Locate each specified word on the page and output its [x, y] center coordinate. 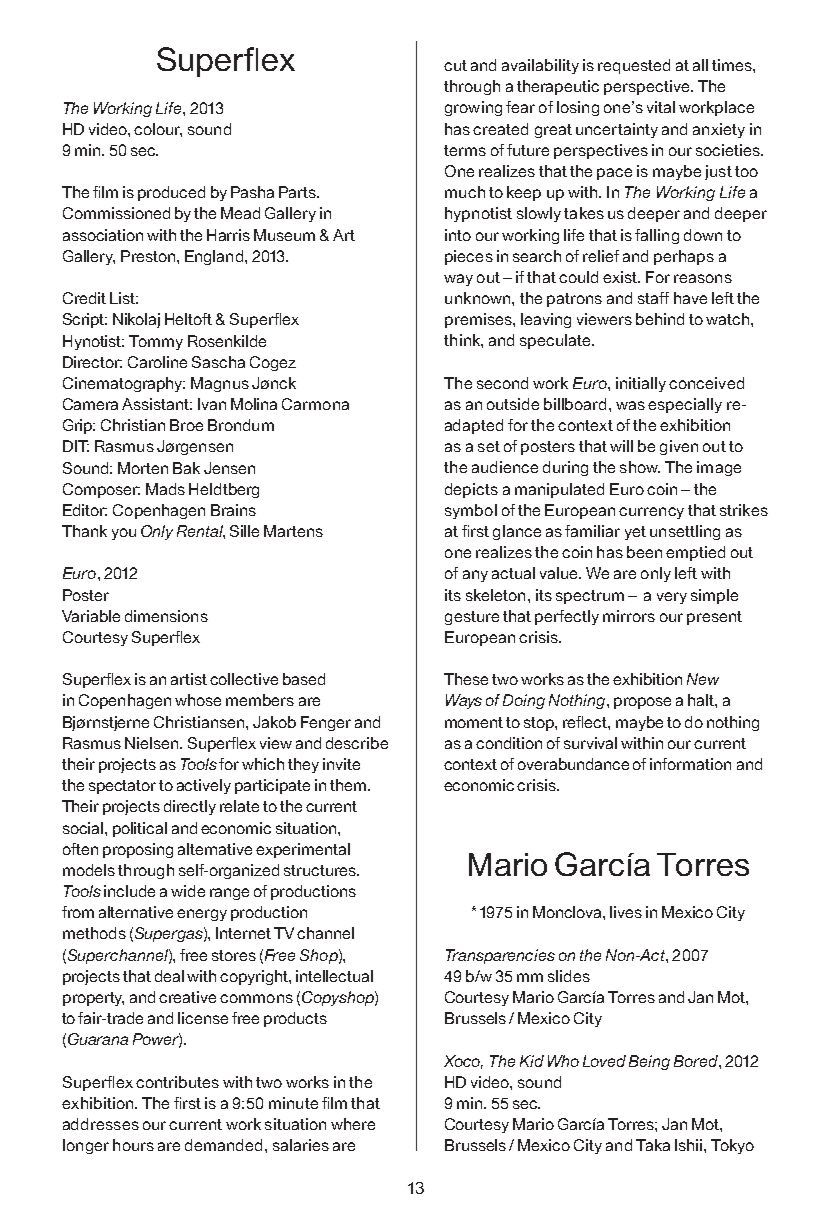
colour [158, 130]
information [690, 764]
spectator [122, 787]
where [353, 1124]
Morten [143, 468]
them [349, 785]
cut [455, 65]
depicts [471, 490]
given [679, 447]
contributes [177, 1082]
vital [661, 107]
